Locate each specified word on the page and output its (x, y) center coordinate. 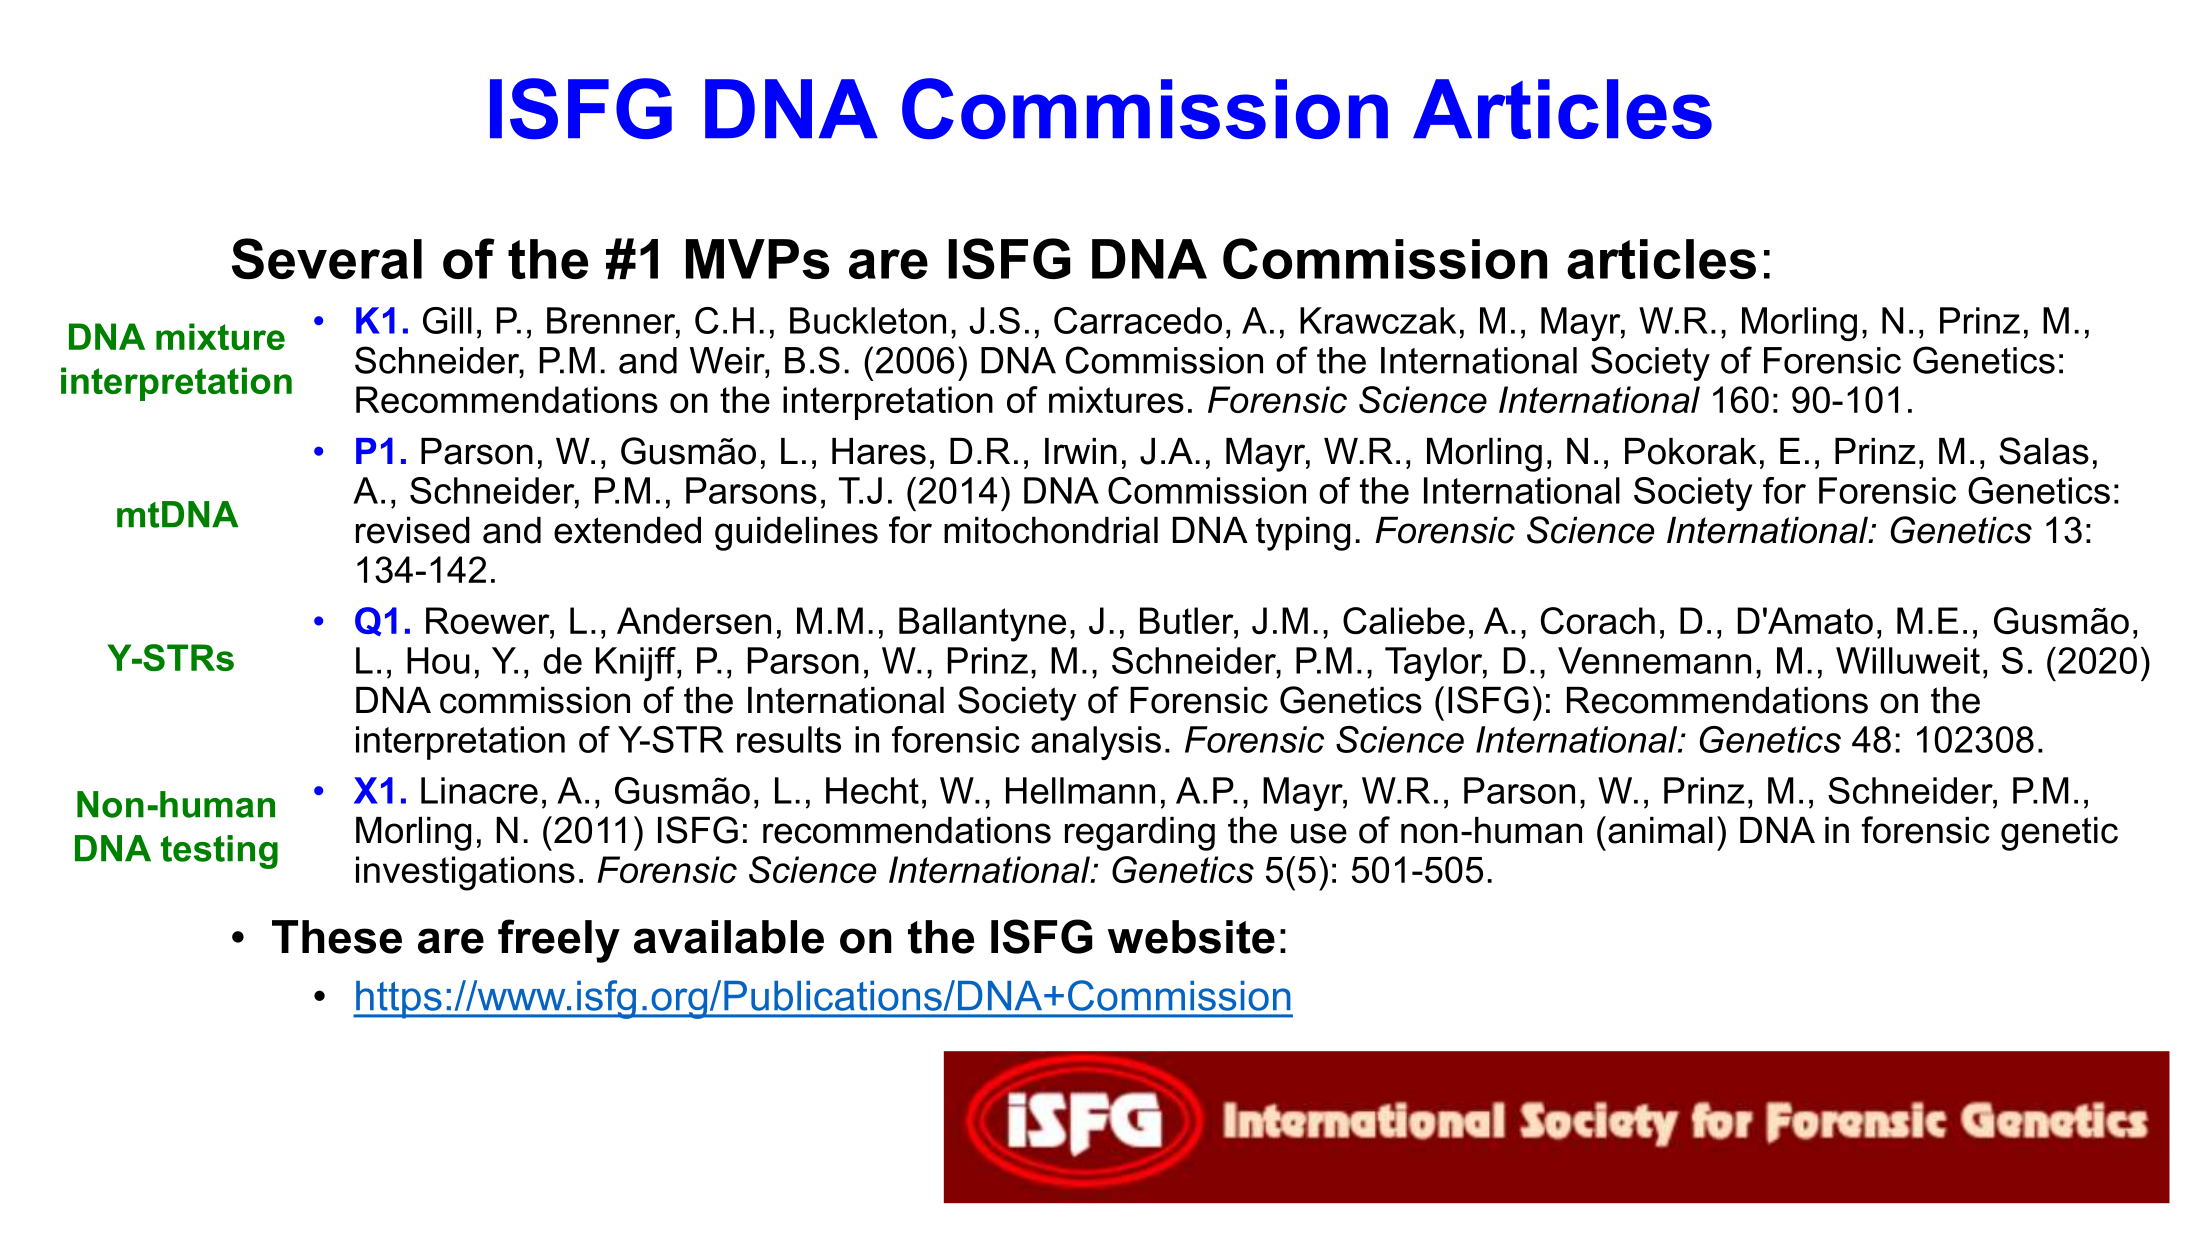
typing (1303, 533)
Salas (2044, 451)
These (337, 937)
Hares (879, 451)
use (1319, 833)
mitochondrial (1051, 530)
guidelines (796, 533)
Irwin (1081, 451)
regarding (1140, 834)
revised (413, 530)
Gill (447, 320)
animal (1660, 830)
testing (219, 852)
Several (327, 258)
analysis (1096, 743)
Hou (438, 660)
